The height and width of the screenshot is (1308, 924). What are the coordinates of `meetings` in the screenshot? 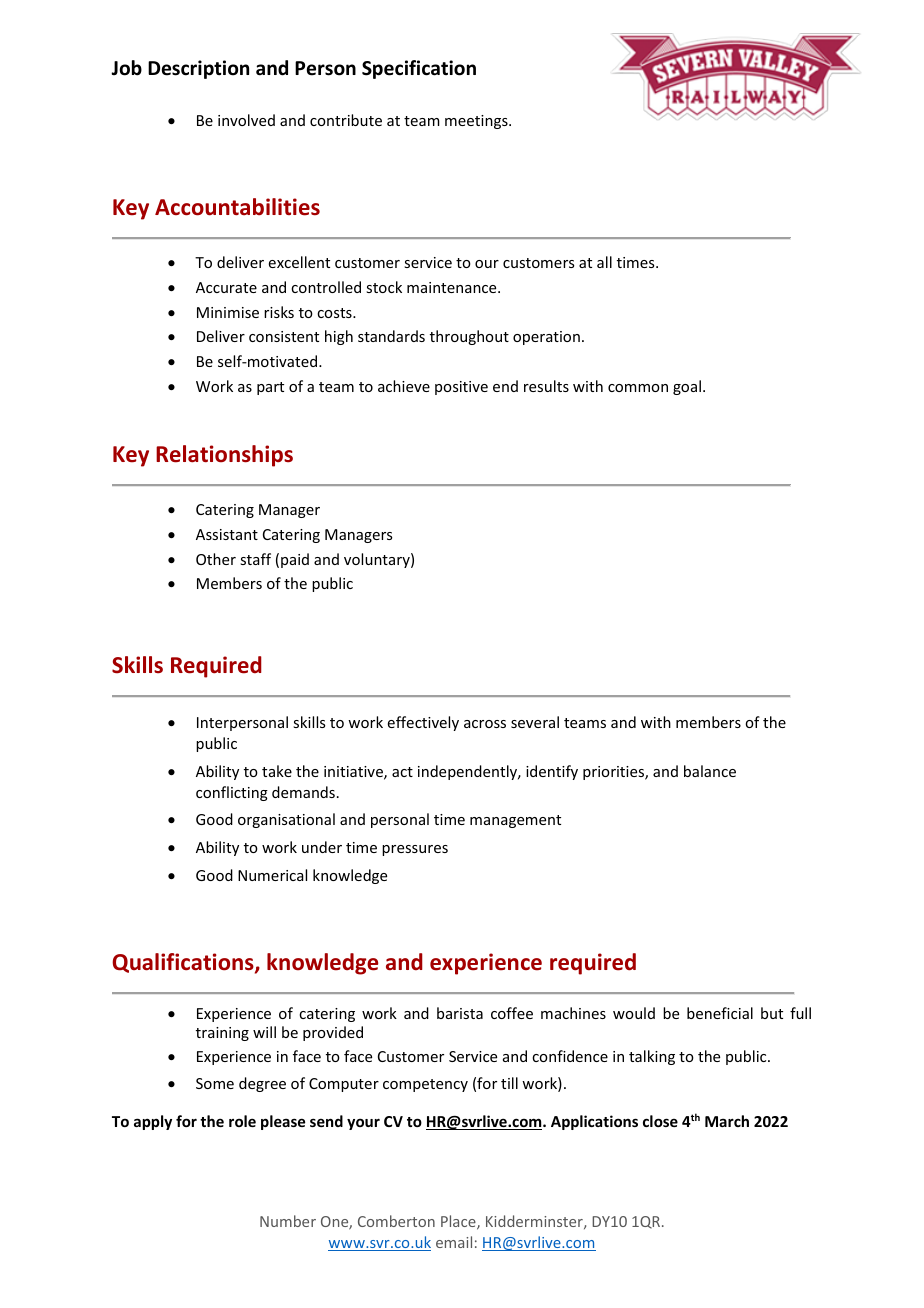 It's located at (477, 122).
